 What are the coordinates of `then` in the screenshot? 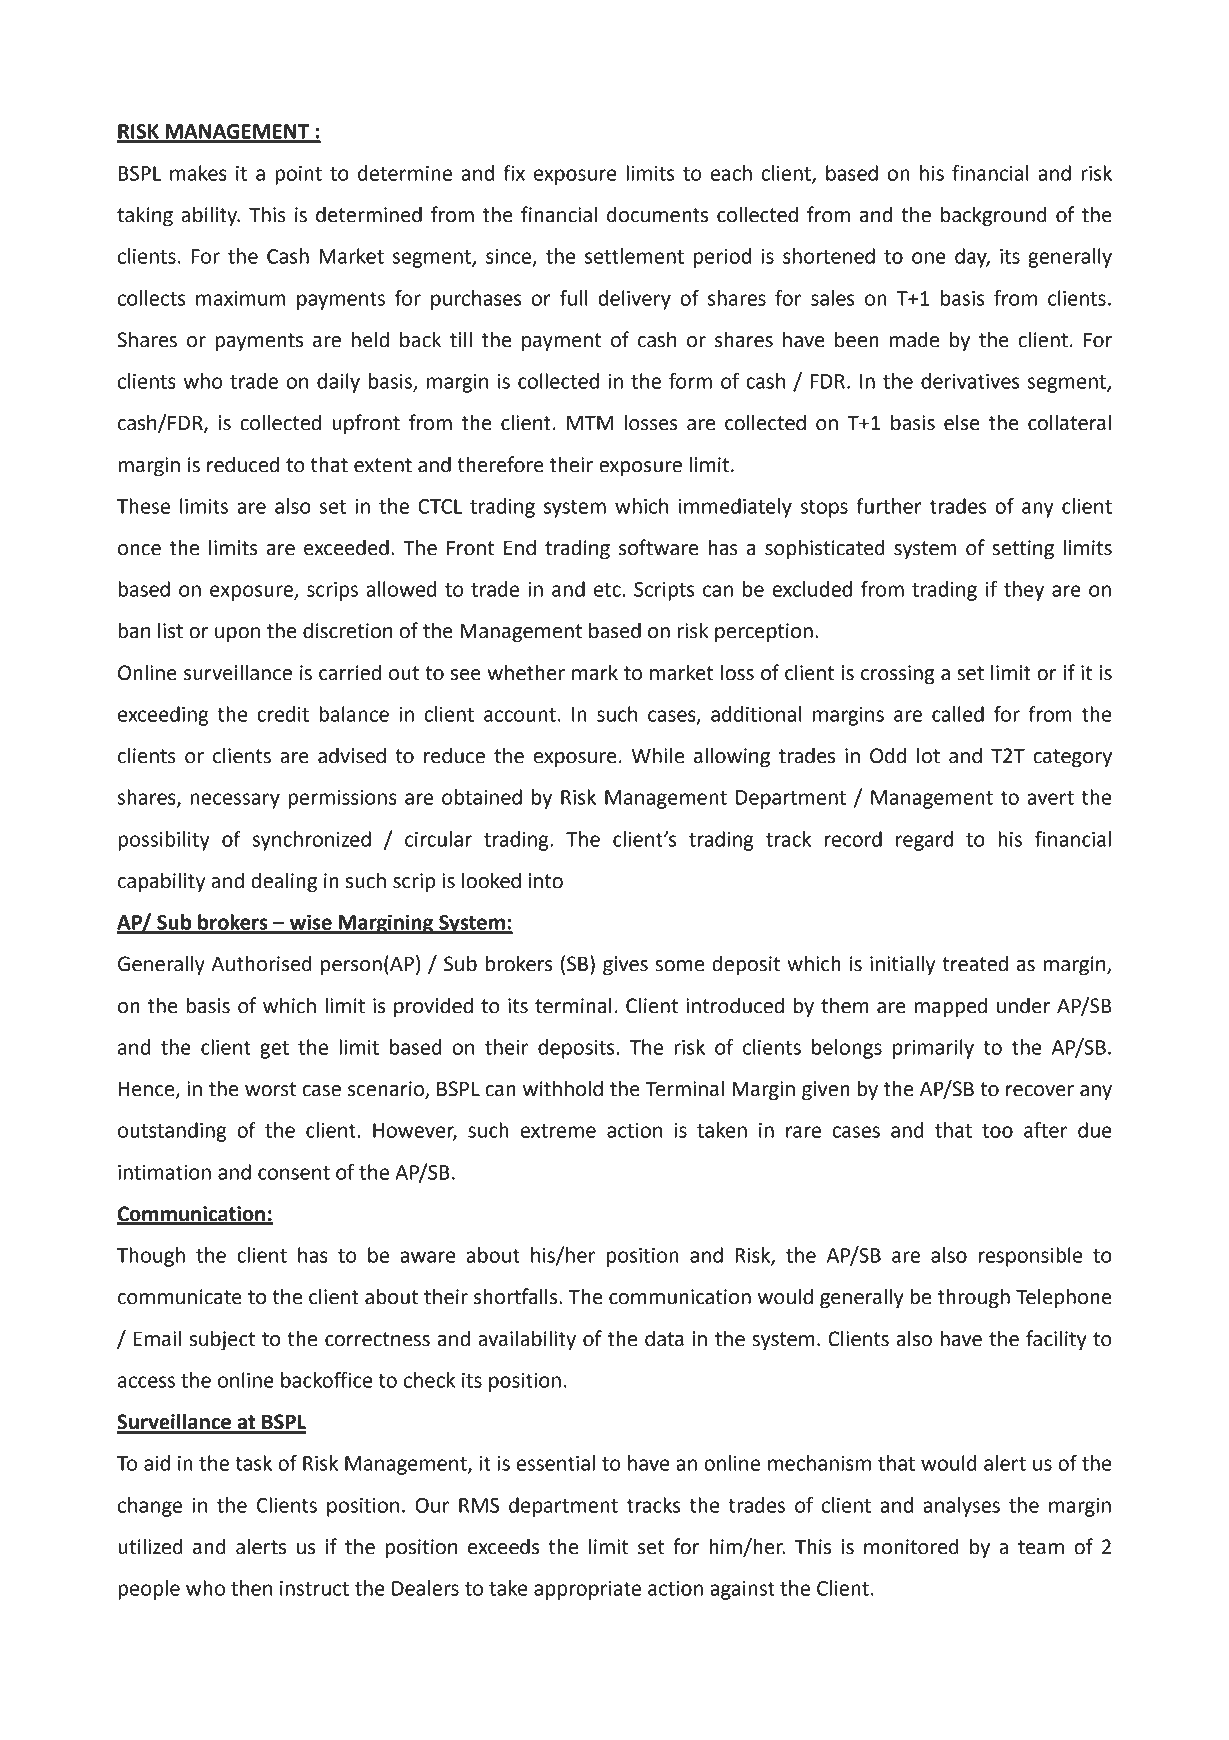 It's located at (251, 1588).
